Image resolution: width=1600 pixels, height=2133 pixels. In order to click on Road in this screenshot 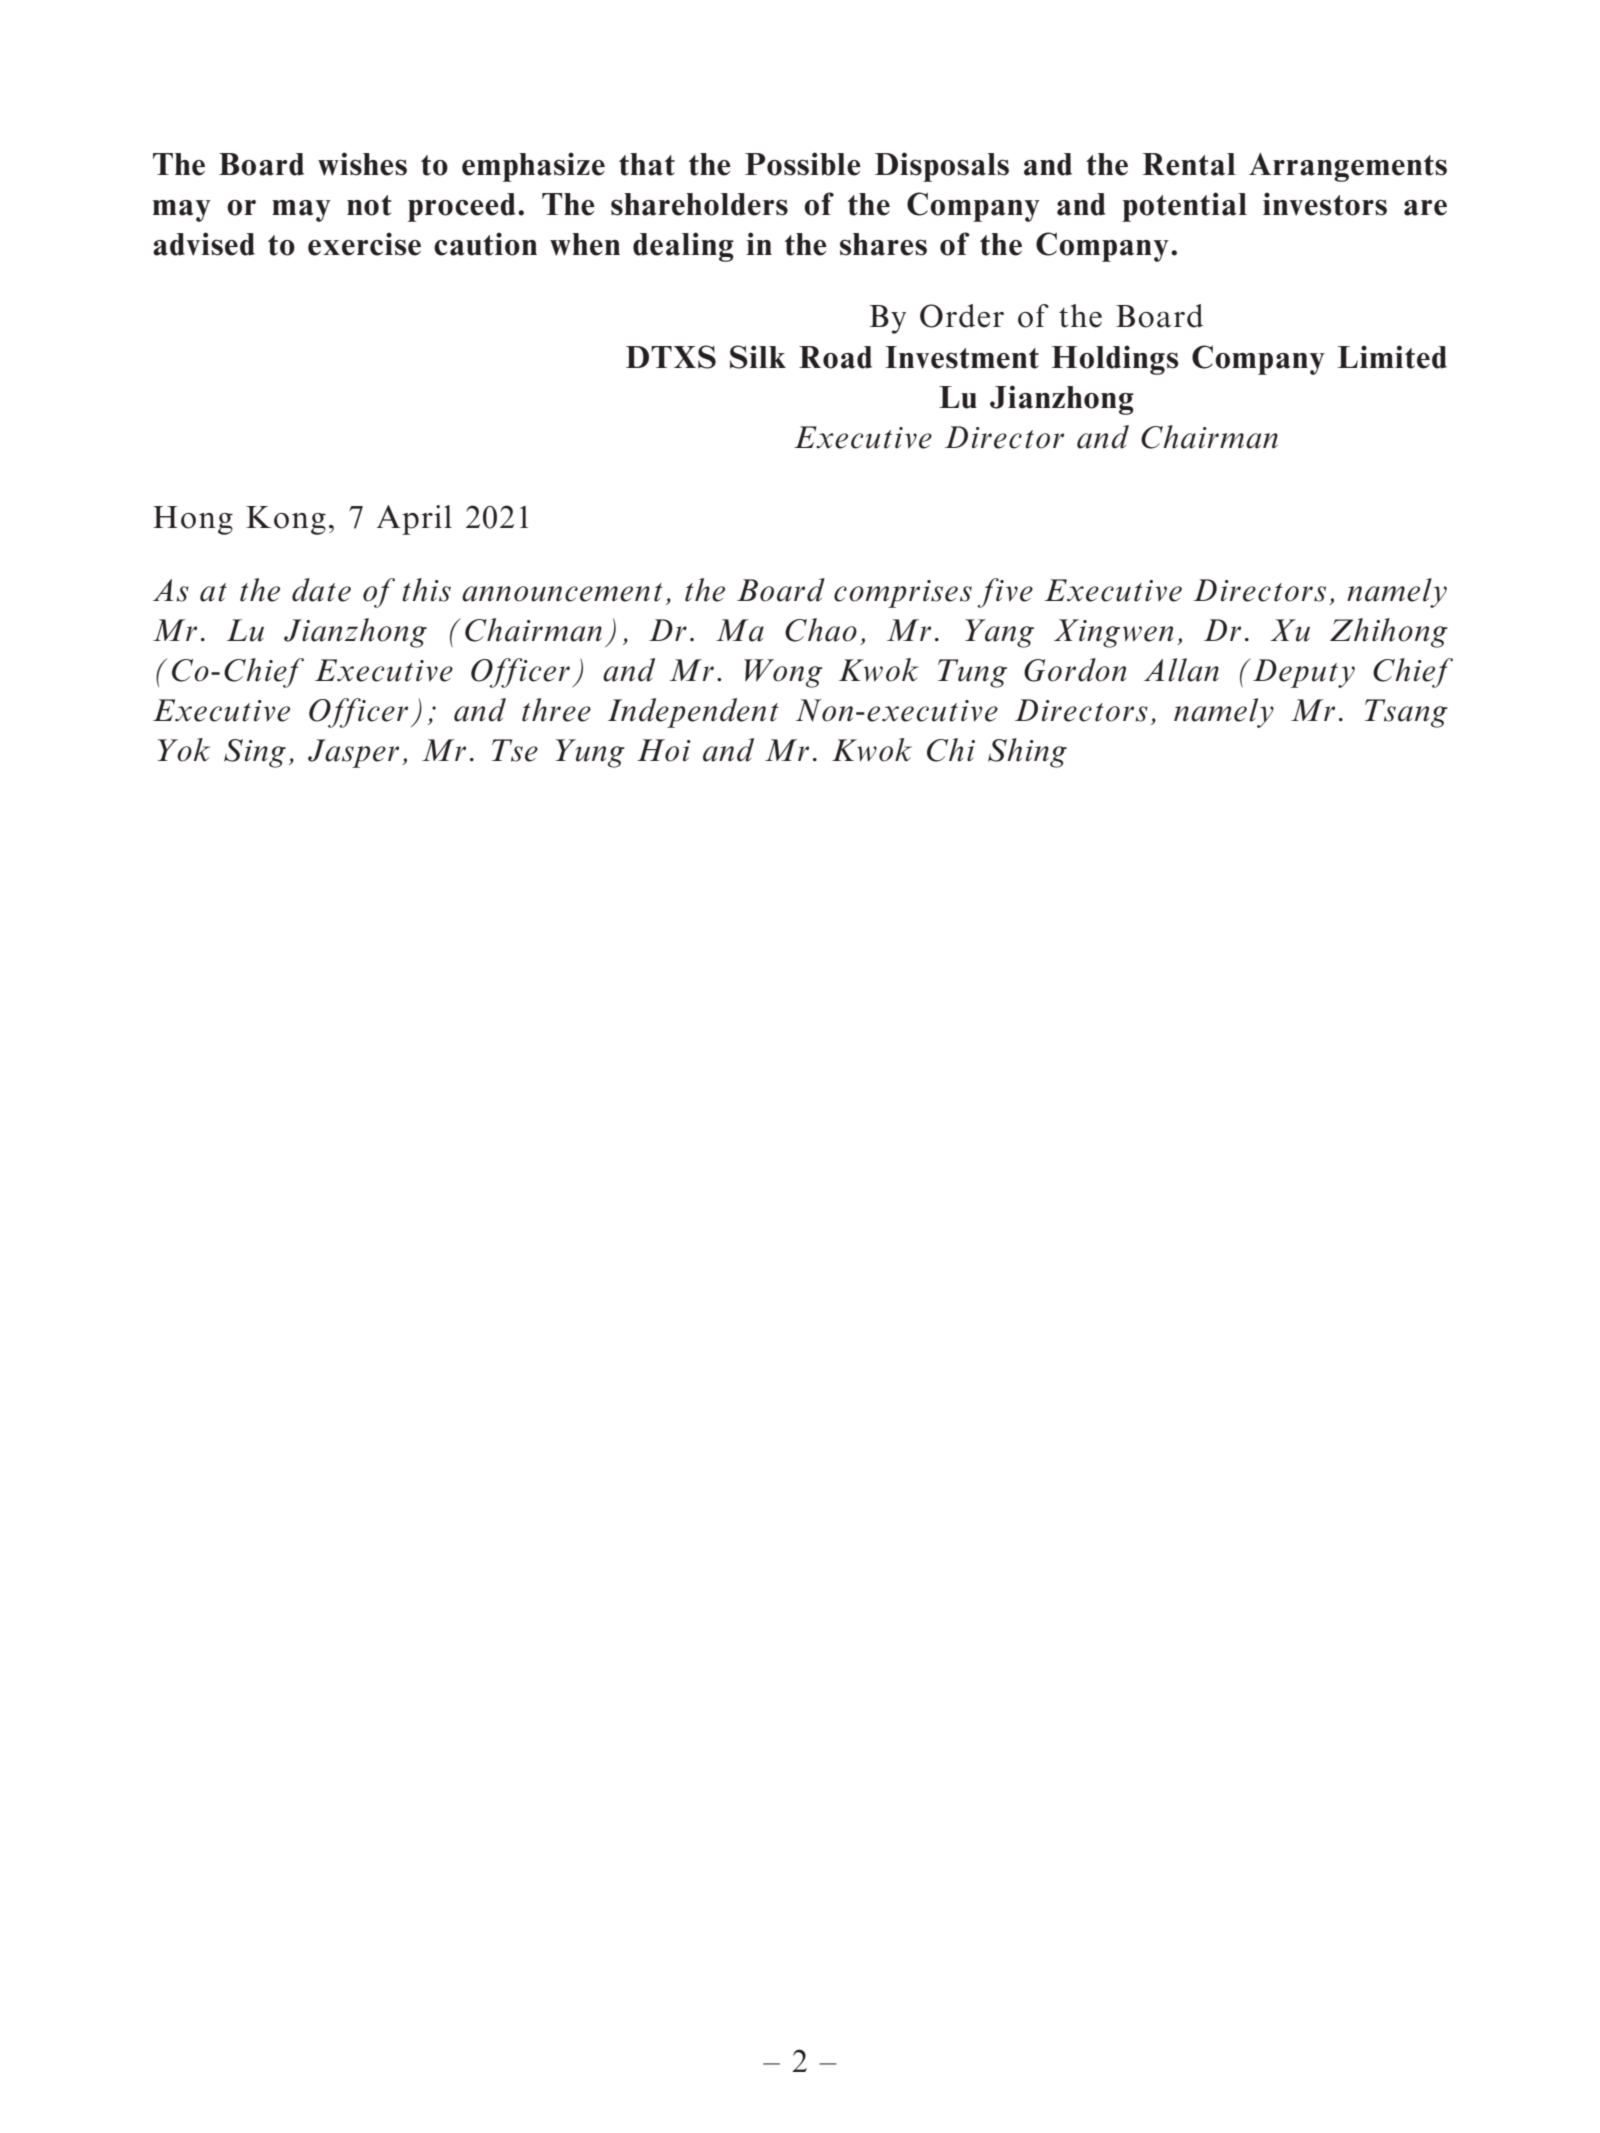, I will do `click(835, 357)`.
